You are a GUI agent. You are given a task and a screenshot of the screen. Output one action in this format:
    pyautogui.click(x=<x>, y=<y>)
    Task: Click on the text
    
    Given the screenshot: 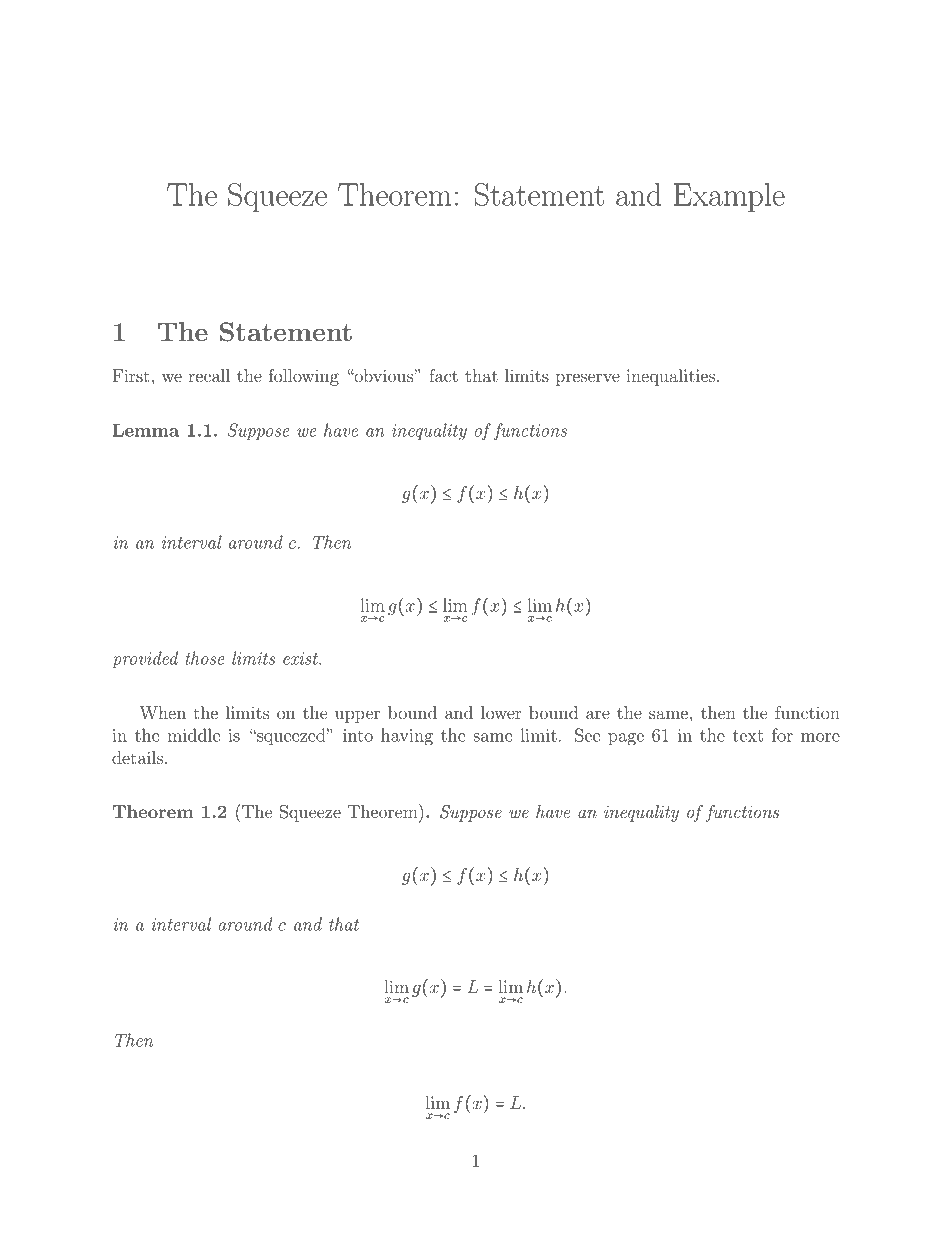 What is the action you would take?
    pyautogui.click(x=748, y=736)
